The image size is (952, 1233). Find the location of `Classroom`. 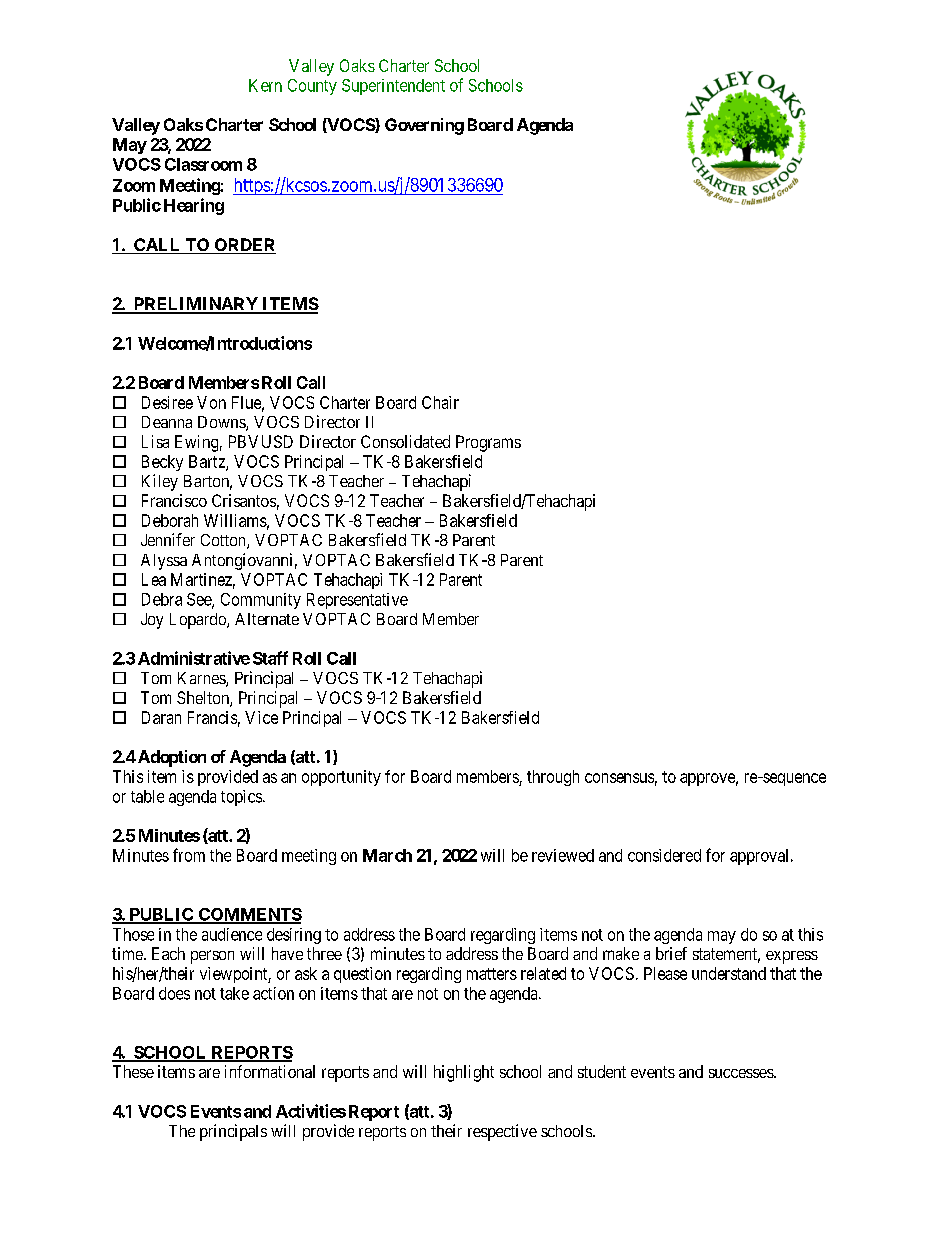

Classroom is located at coordinates (203, 164).
